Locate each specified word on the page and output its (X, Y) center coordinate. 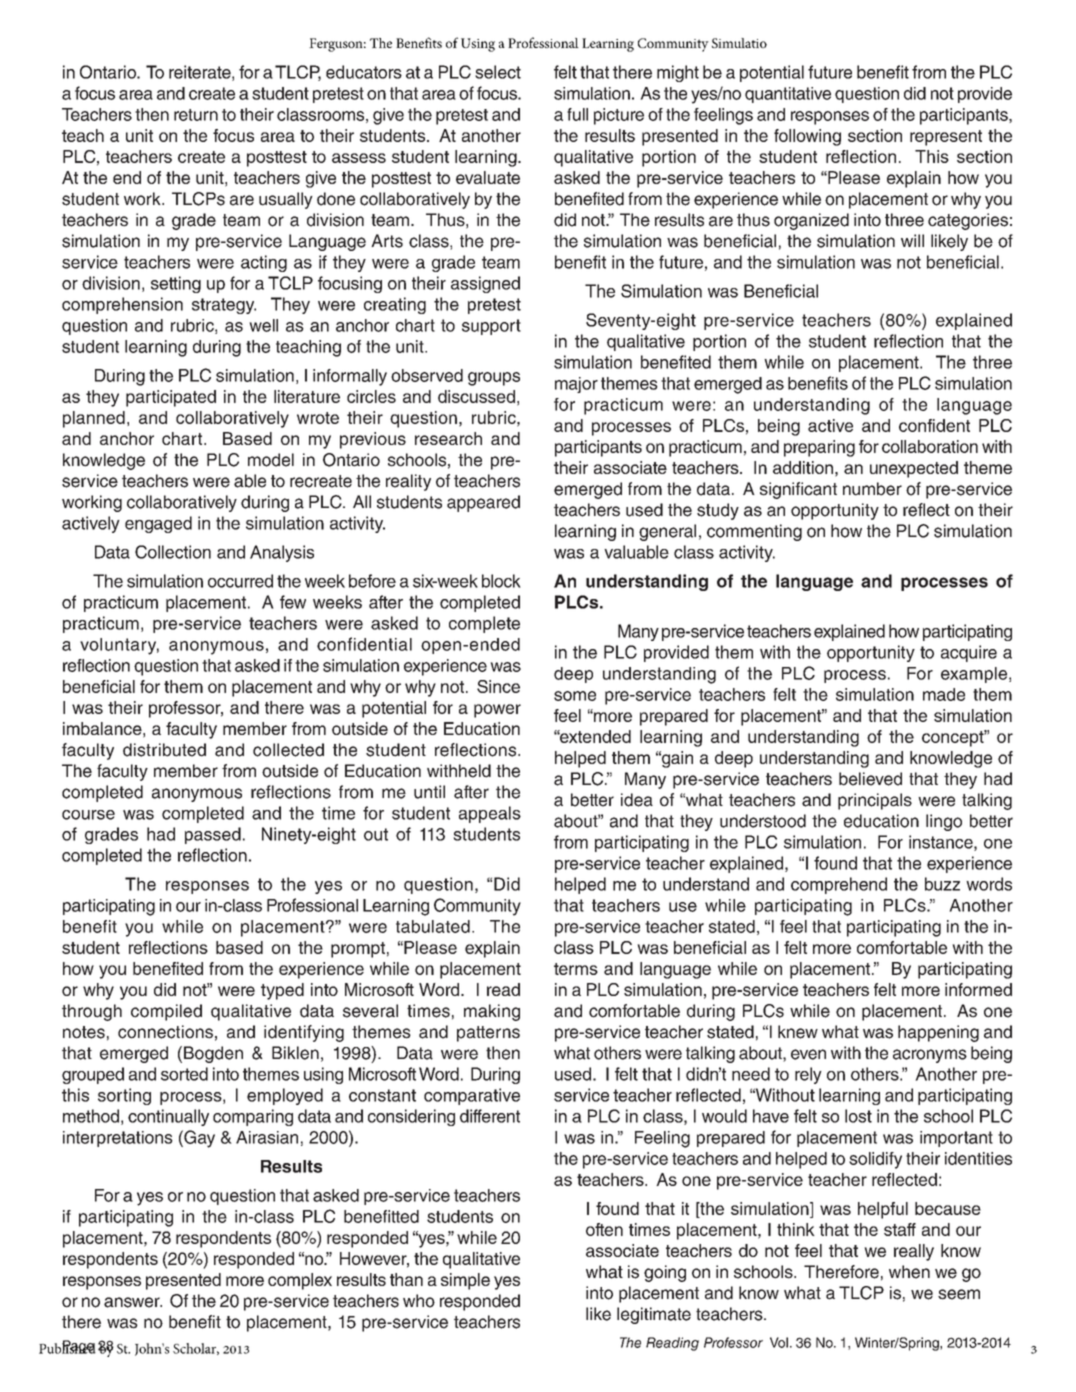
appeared (483, 503)
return (196, 115)
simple (465, 1281)
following (807, 137)
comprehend (839, 885)
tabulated (433, 926)
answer (133, 1302)
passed (213, 835)
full (577, 114)
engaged (158, 524)
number (872, 489)
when (909, 1272)
